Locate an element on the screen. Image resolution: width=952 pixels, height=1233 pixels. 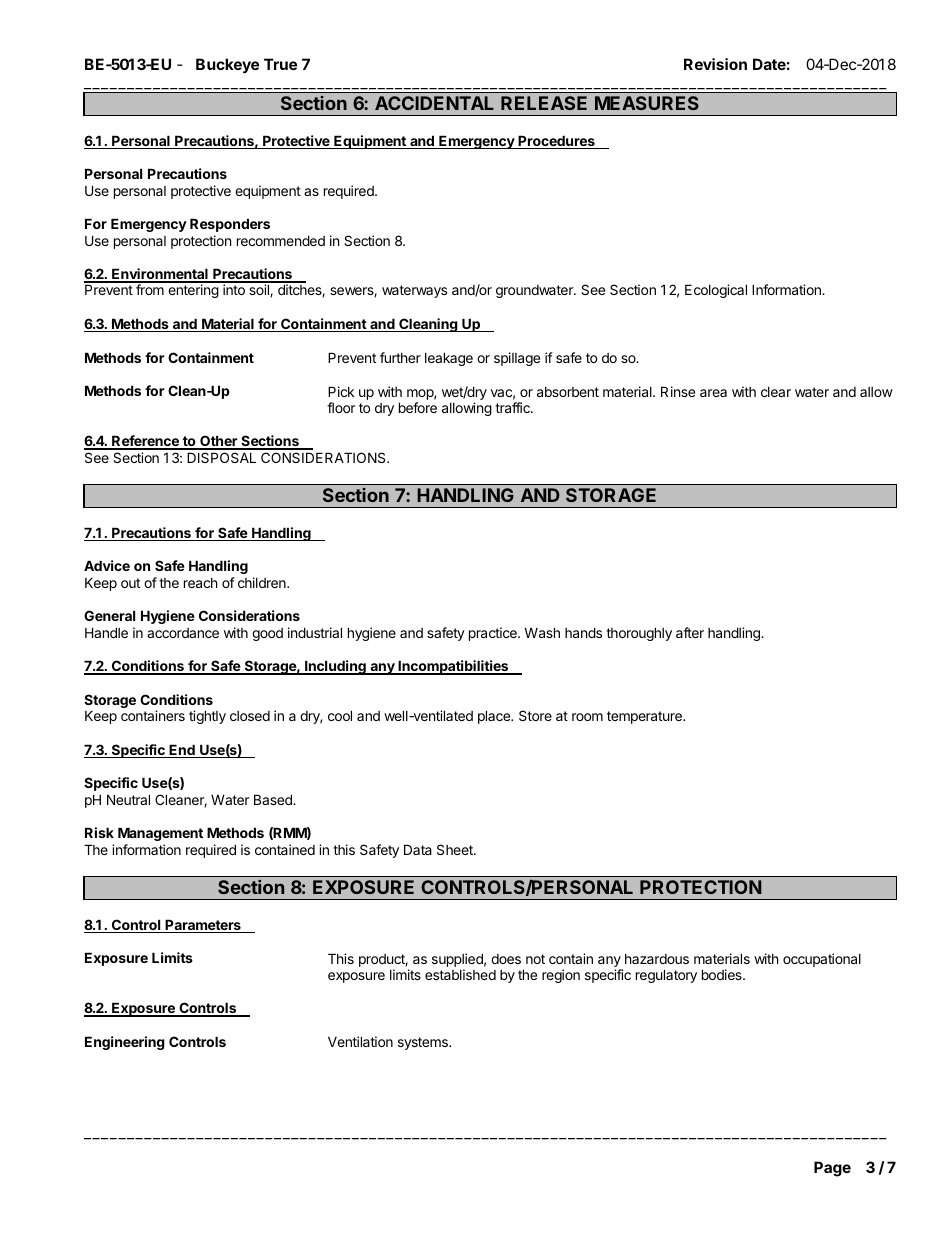
after is located at coordinates (690, 632).
